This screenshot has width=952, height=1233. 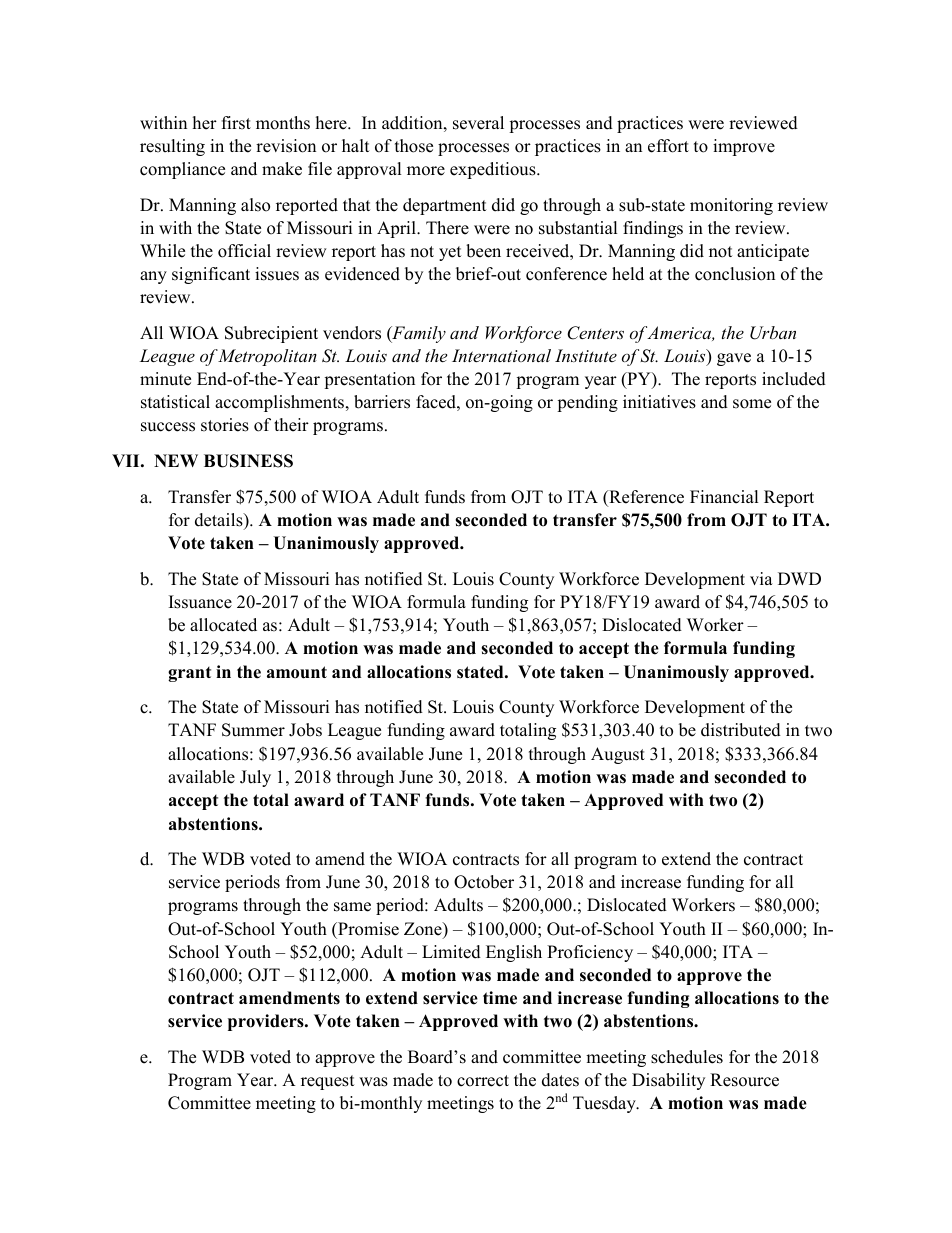 I want to click on correct, so click(x=483, y=1081).
